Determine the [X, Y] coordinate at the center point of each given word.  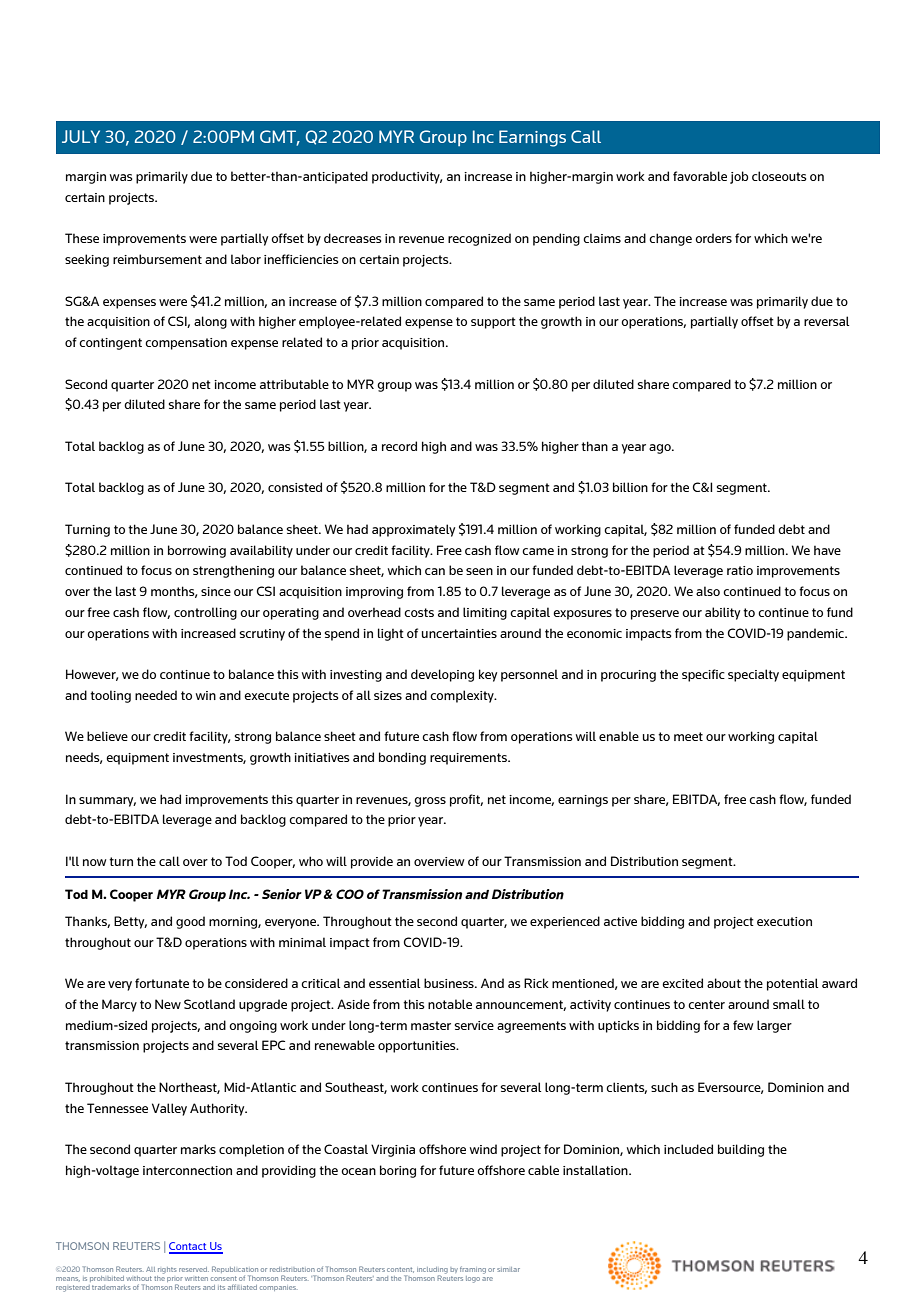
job [739, 177]
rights [167, 1270]
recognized [479, 239]
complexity [463, 696]
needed [156, 695]
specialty [753, 675]
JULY [81, 136]
